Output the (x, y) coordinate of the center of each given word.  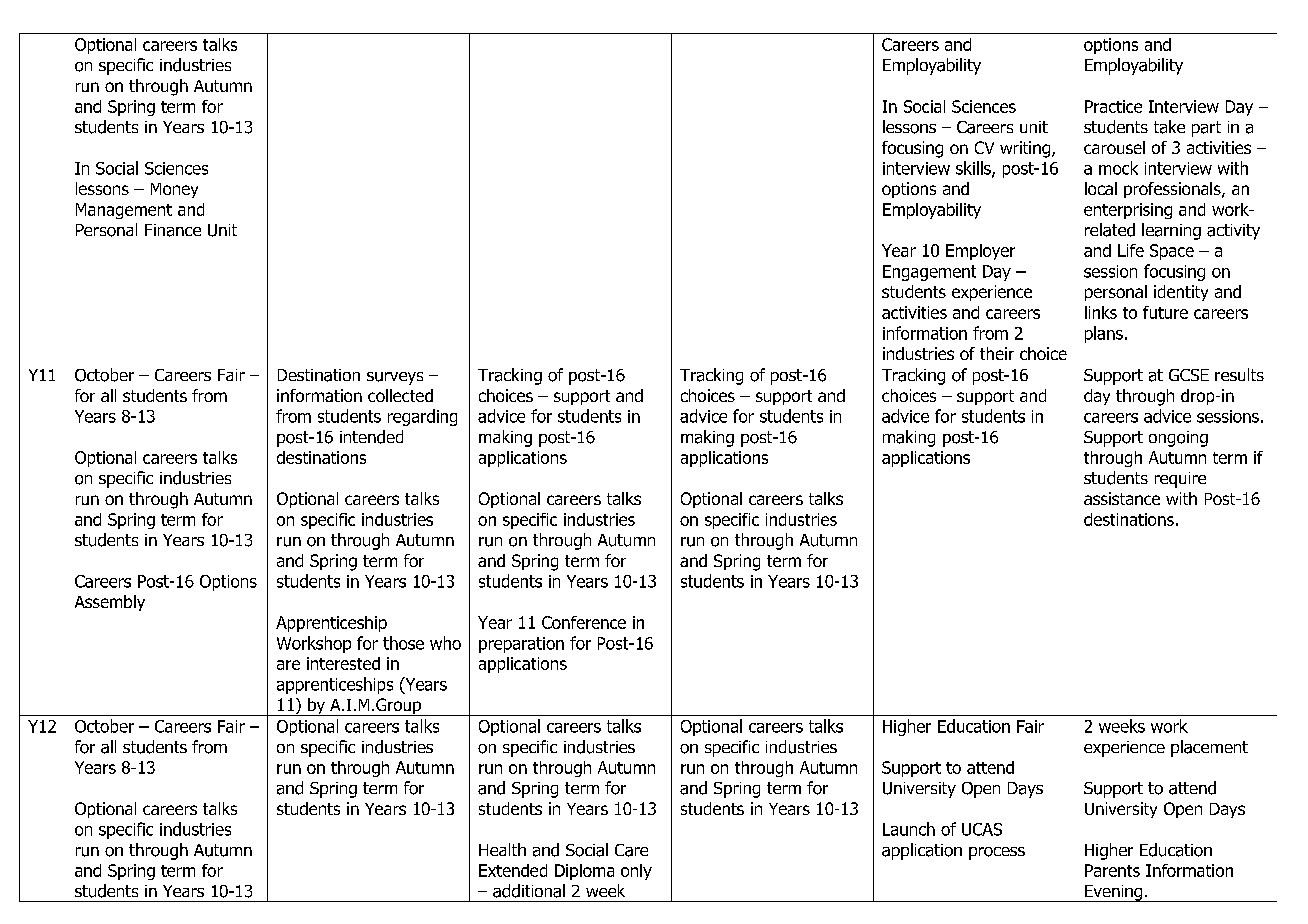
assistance (1122, 498)
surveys (395, 378)
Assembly (110, 603)
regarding (422, 417)
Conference (584, 622)
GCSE (1189, 375)
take (1169, 127)
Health (502, 849)
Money (174, 190)
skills (974, 169)
